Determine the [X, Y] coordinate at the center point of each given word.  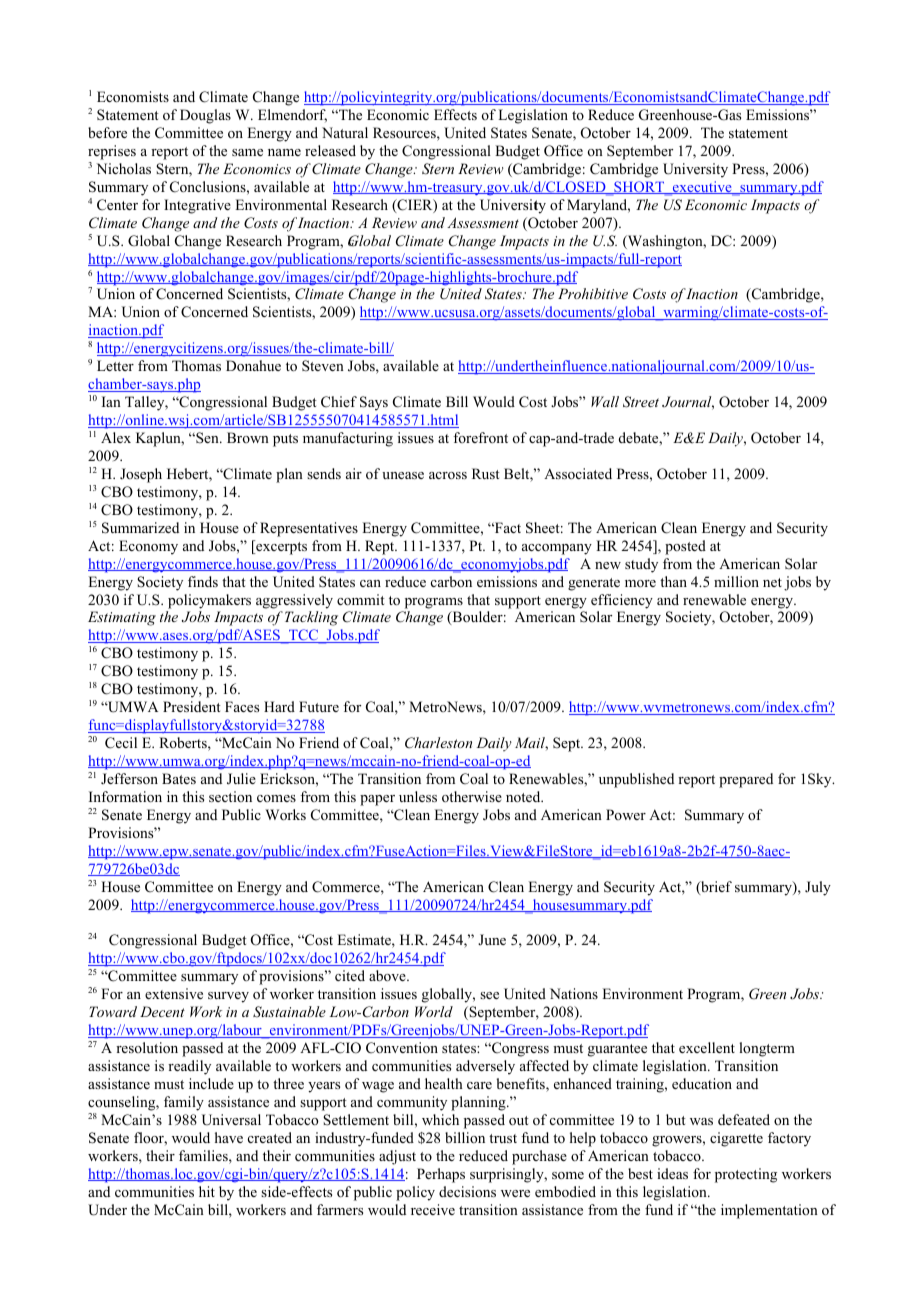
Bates [179, 778]
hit [207, 1191]
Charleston [438, 743]
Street [641, 402]
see [489, 995]
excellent [707, 1047]
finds [203, 581]
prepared [746, 780]
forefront [480, 437]
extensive [174, 993]
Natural [345, 132]
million [736, 581]
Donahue [253, 366]
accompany [557, 549]
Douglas [205, 116]
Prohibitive [593, 293]
